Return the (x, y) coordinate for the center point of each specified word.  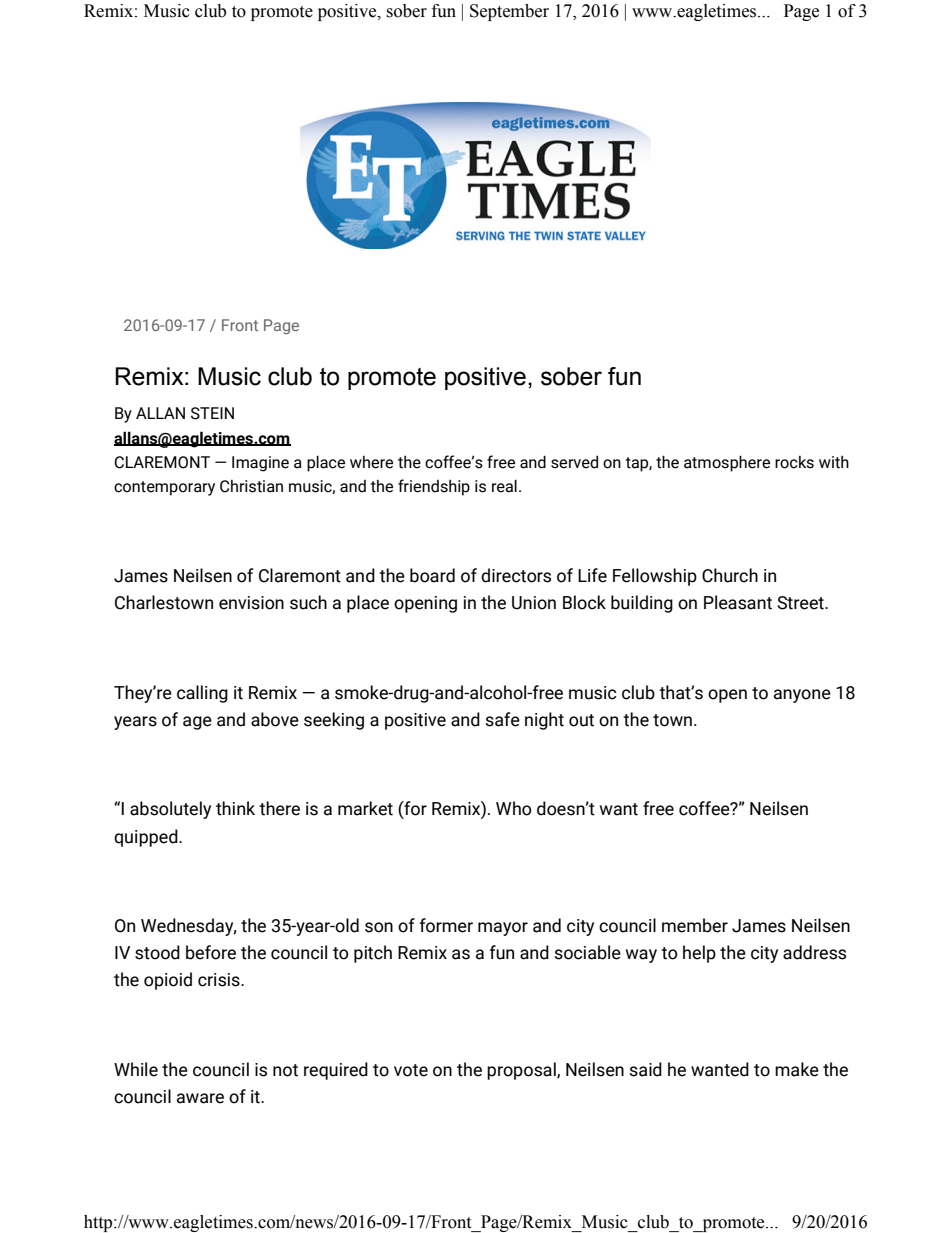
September (509, 12)
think (235, 808)
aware (200, 1098)
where (371, 462)
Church (730, 575)
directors (516, 575)
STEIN (212, 413)
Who (514, 808)
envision (251, 603)
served (574, 462)
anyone (802, 696)
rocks (794, 462)
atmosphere (727, 463)
